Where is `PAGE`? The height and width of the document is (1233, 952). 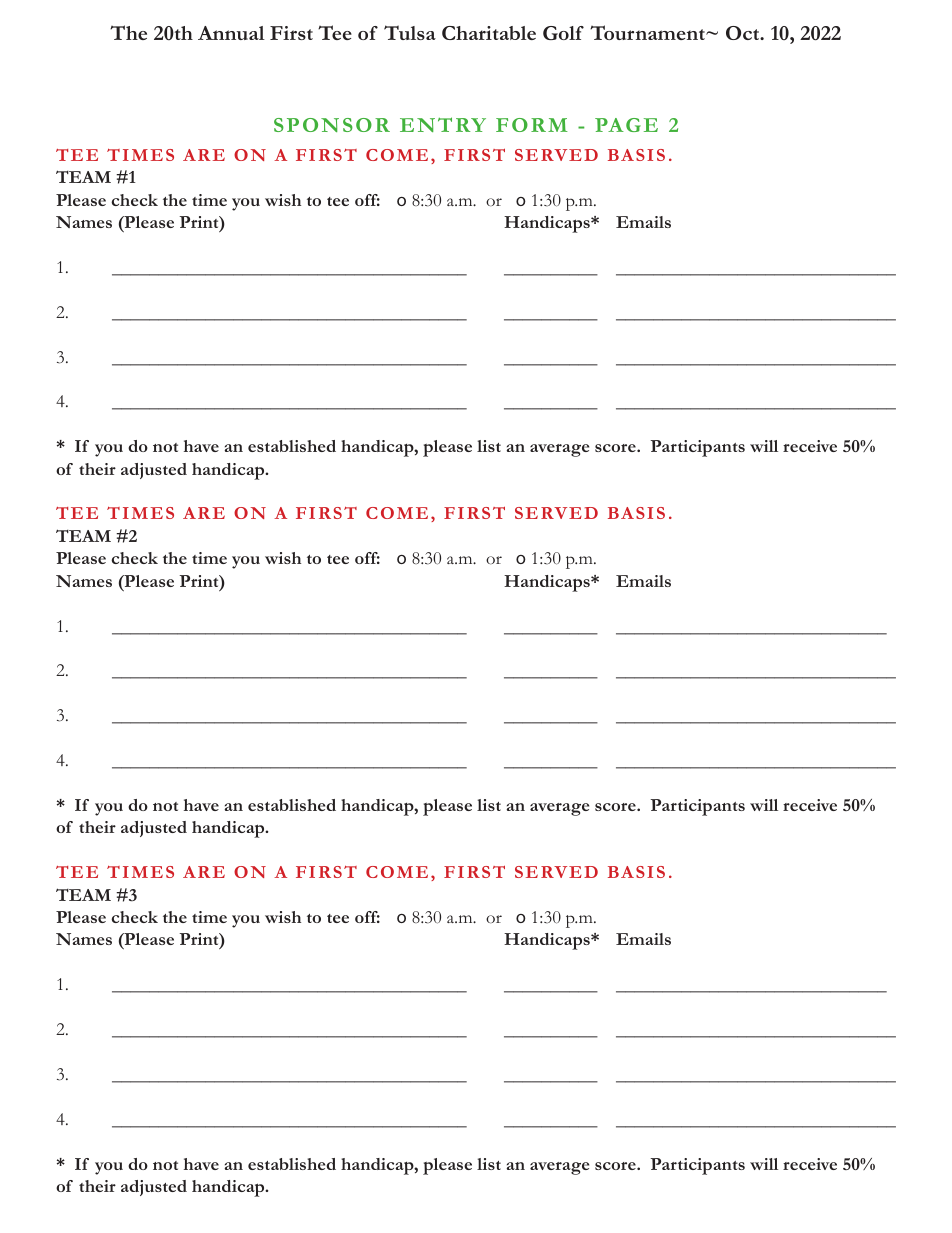 PAGE is located at coordinates (626, 125).
